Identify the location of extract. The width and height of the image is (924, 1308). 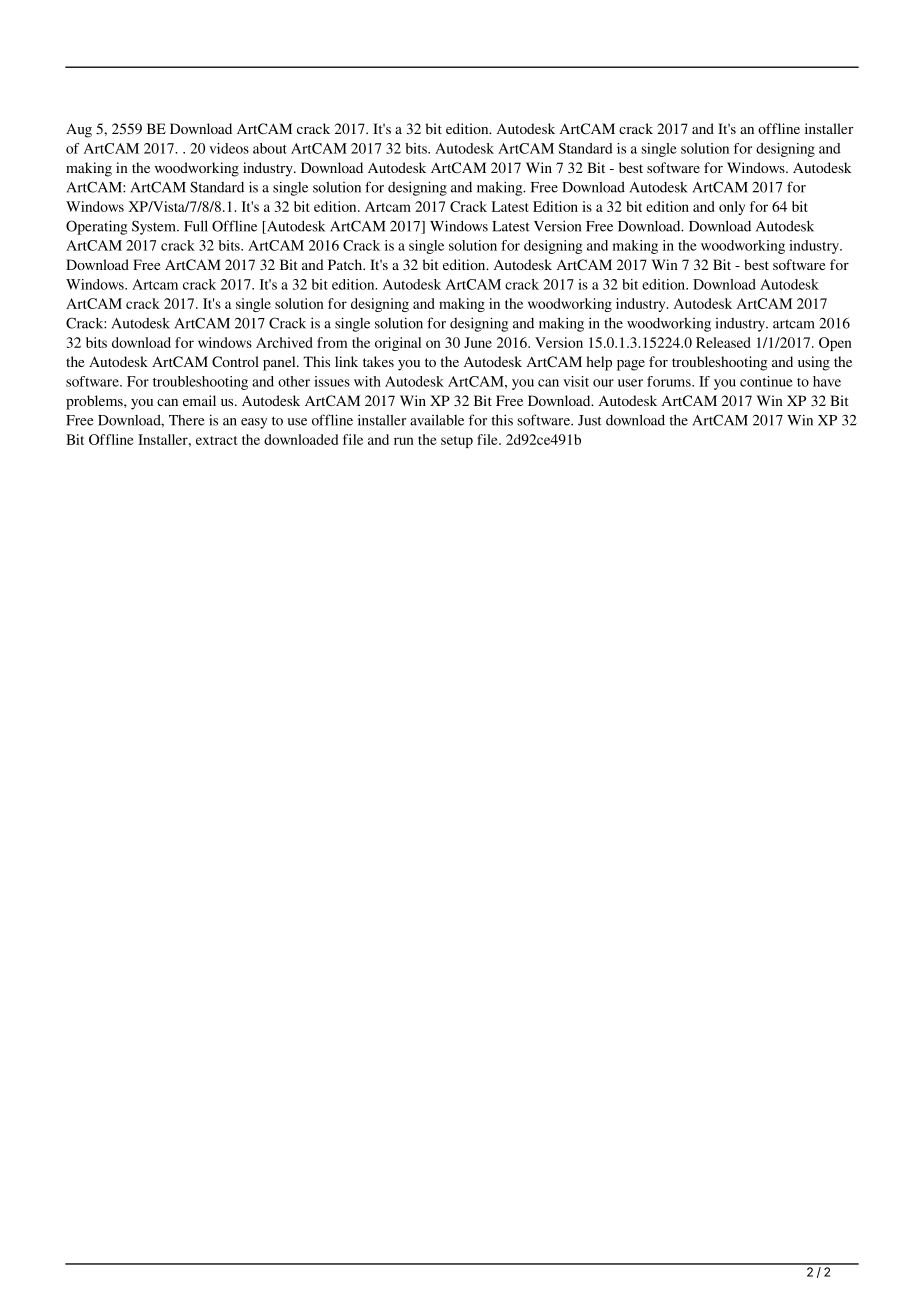
(216, 440).
